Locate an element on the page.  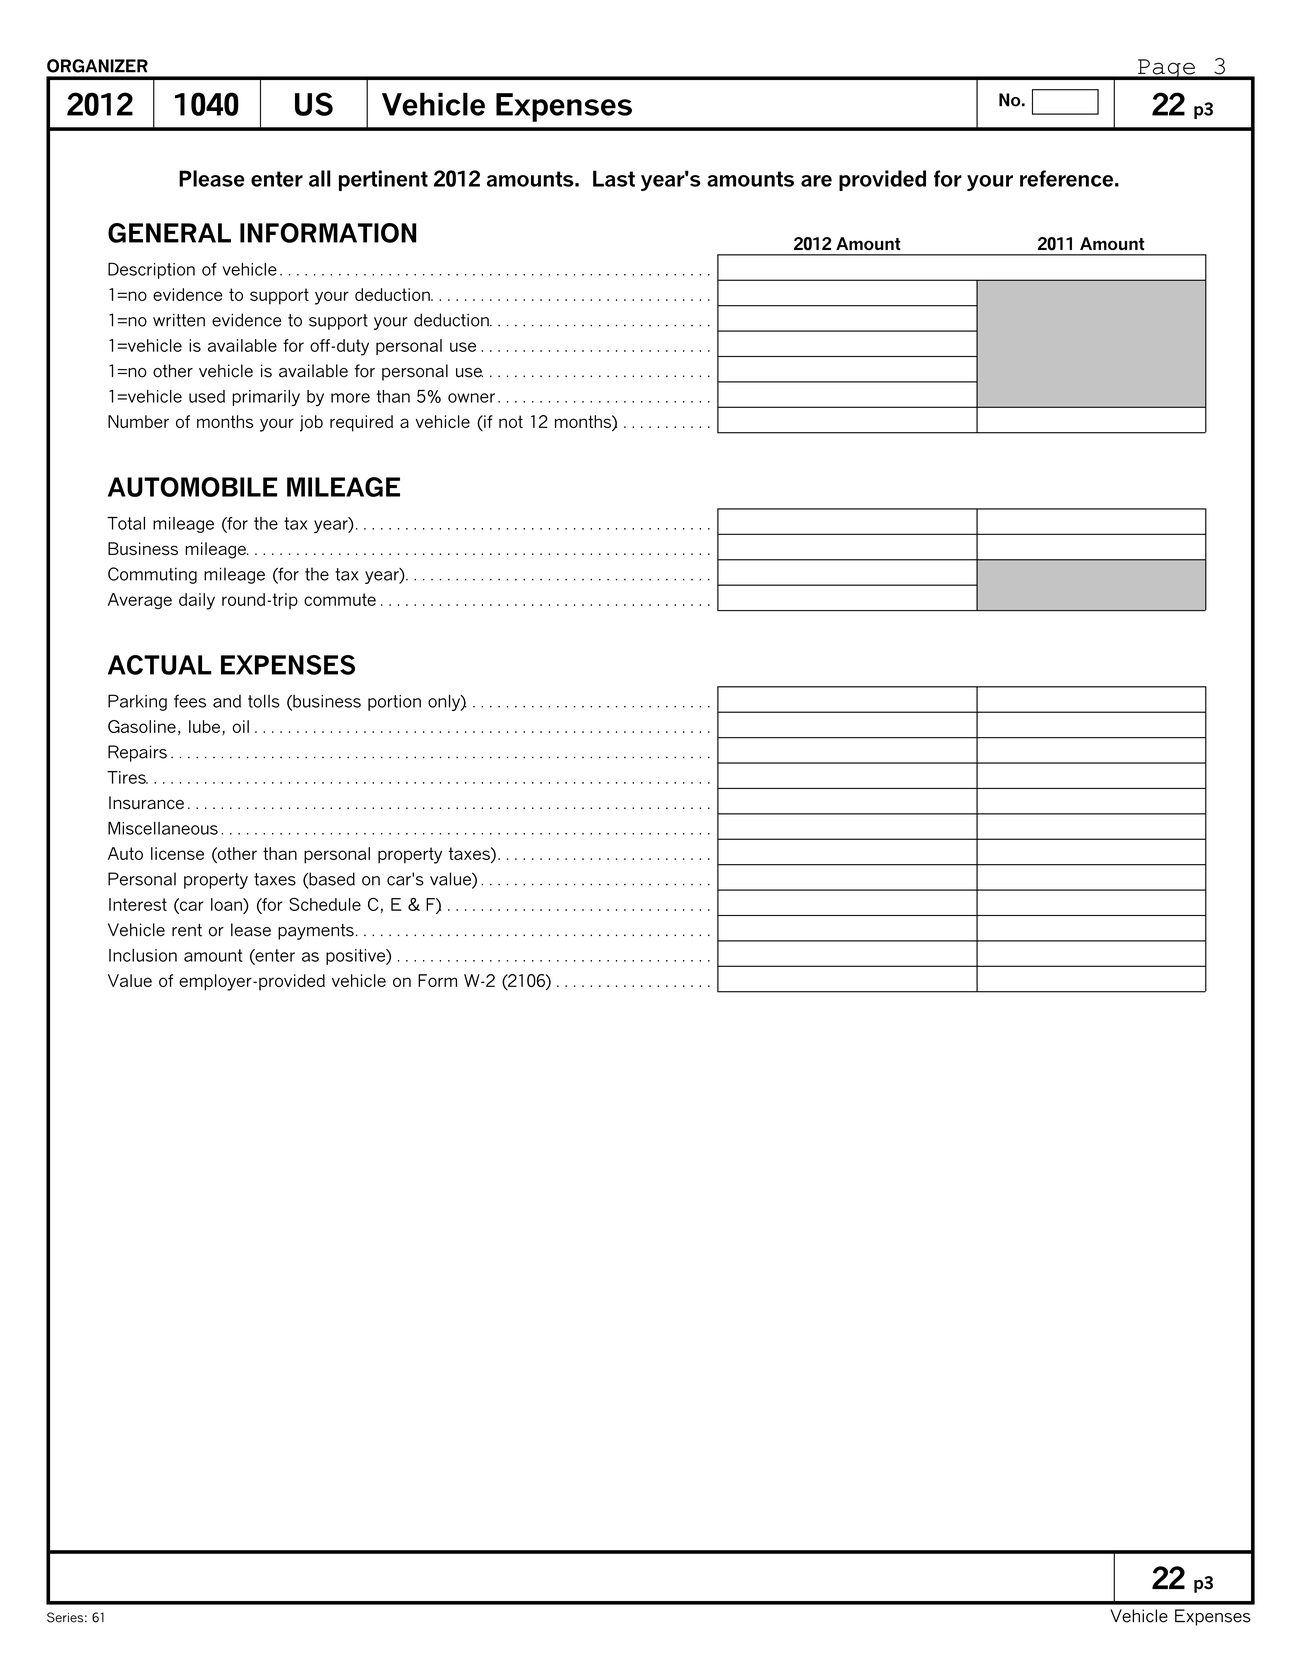
rent is located at coordinates (187, 930).
